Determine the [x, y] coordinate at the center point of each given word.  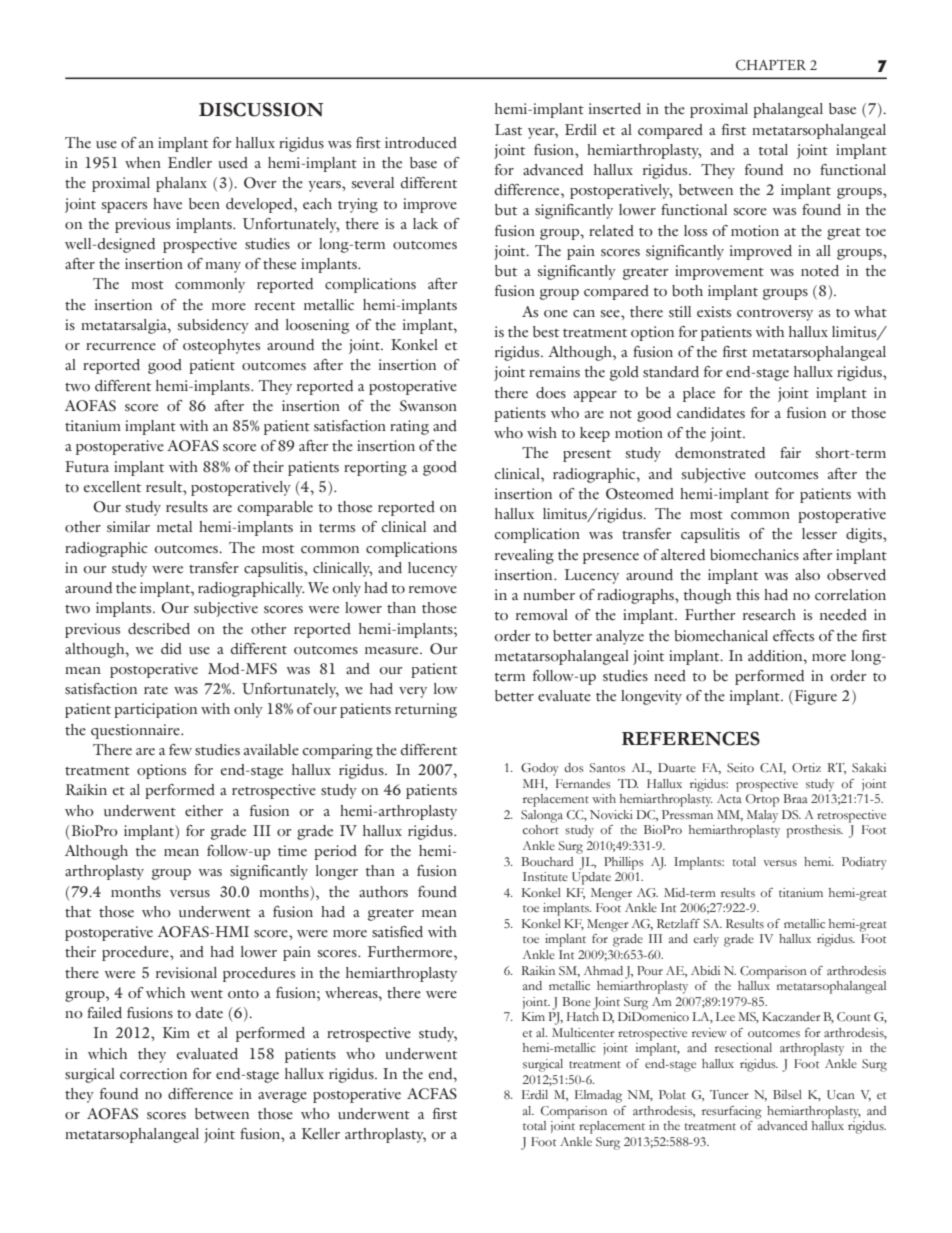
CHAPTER [771, 65]
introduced [421, 143]
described [159, 629]
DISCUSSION [261, 109]
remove [433, 590]
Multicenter [583, 1032]
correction [153, 1074]
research [769, 615]
